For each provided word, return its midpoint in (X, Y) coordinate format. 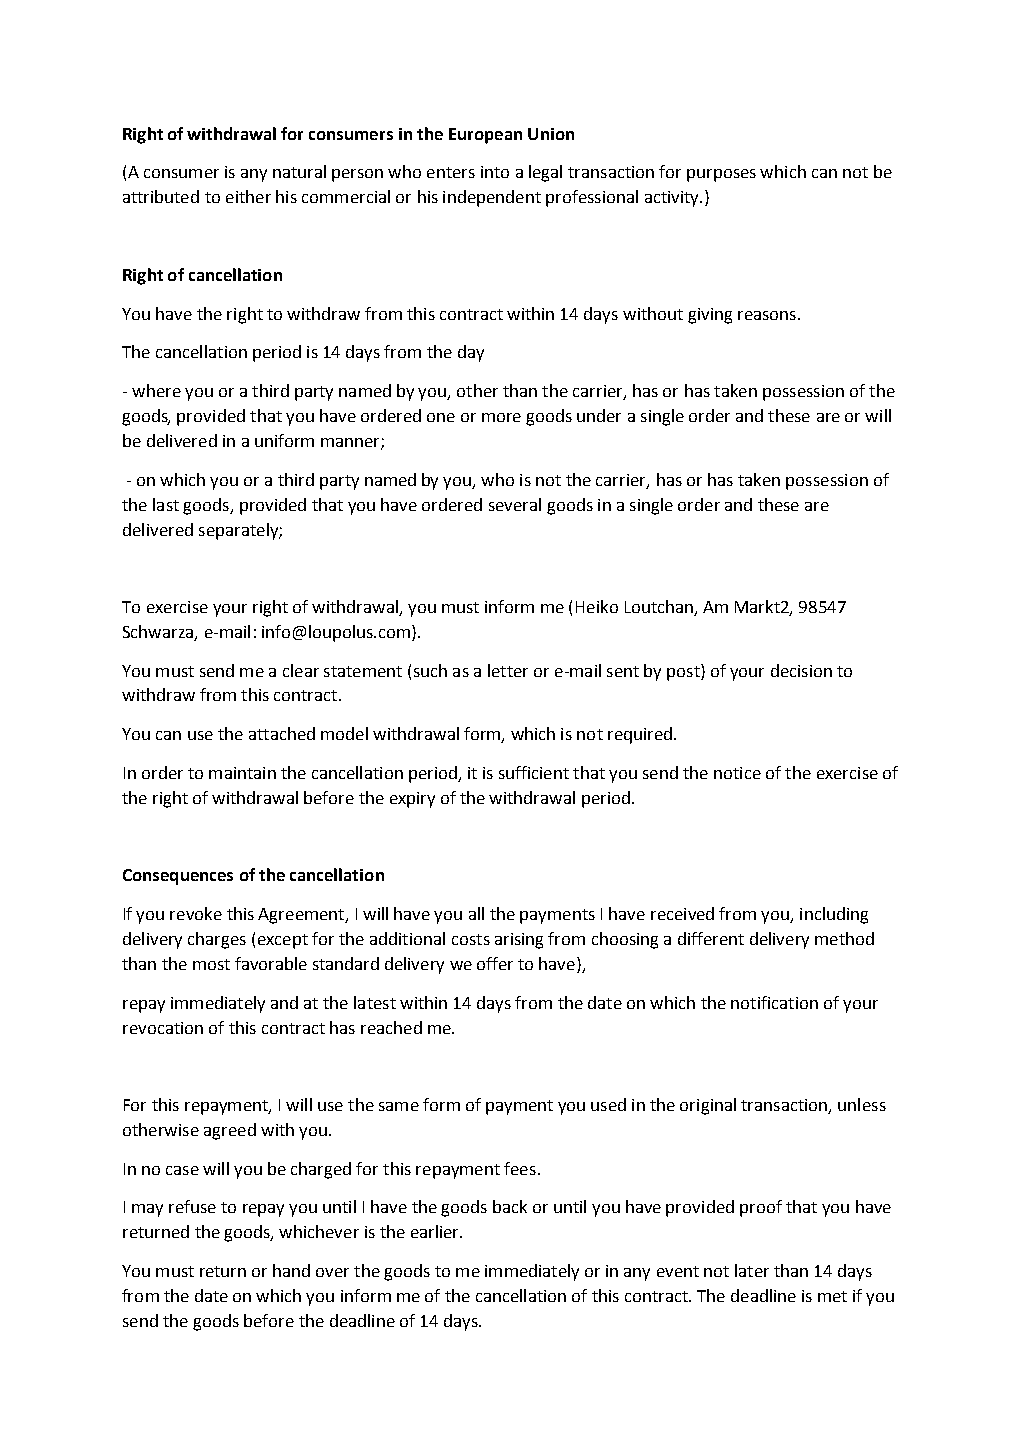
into (495, 172)
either (248, 196)
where (156, 390)
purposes (721, 175)
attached (282, 733)
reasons (767, 315)
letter (508, 670)
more (501, 417)
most (211, 964)
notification (774, 1002)
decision (801, 670)
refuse (192, 1206)
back (510, 1206)
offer (495, 963)
